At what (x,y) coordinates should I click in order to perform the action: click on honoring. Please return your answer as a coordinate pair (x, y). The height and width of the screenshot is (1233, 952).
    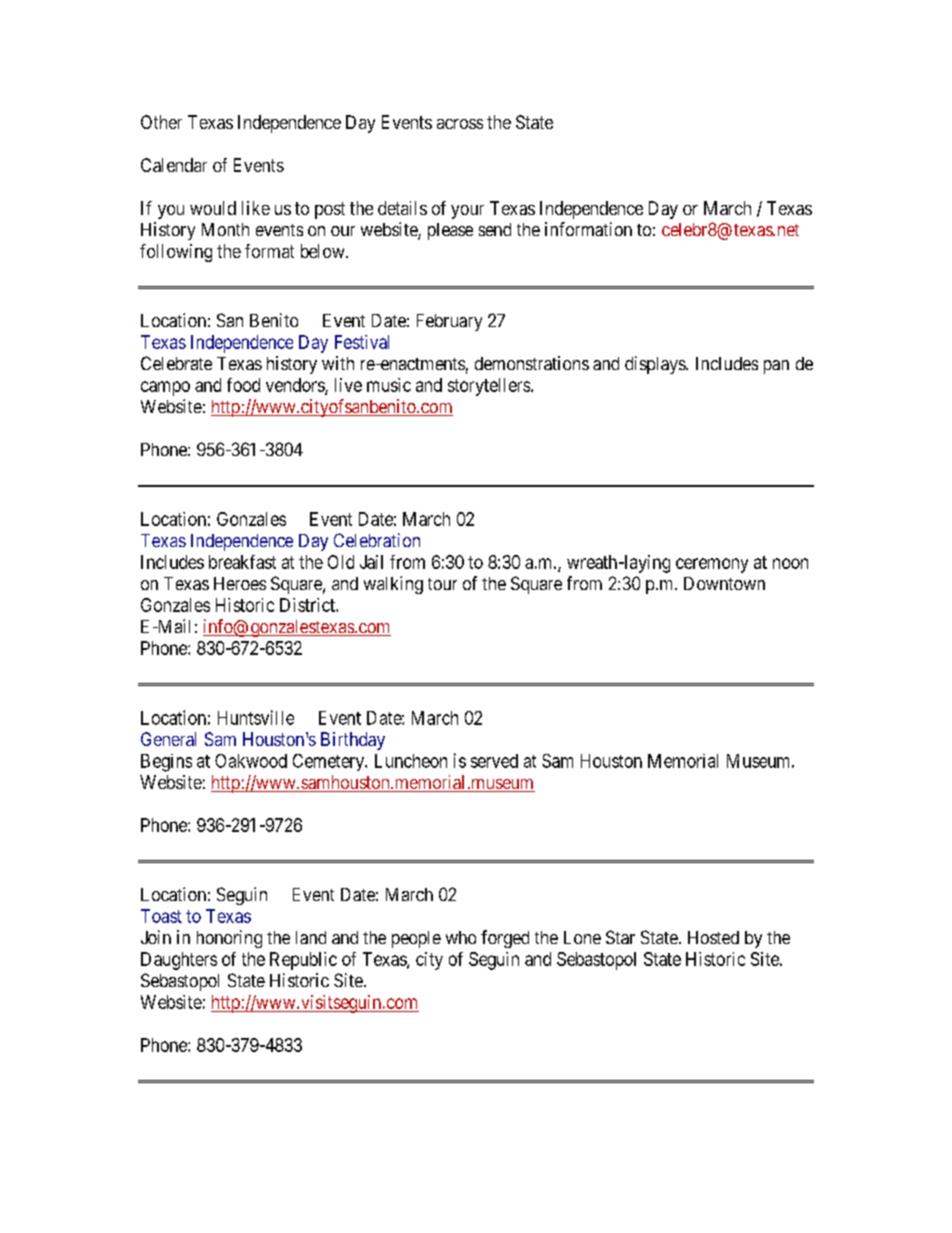
    Looking at the image, I should click on (229, 939).
